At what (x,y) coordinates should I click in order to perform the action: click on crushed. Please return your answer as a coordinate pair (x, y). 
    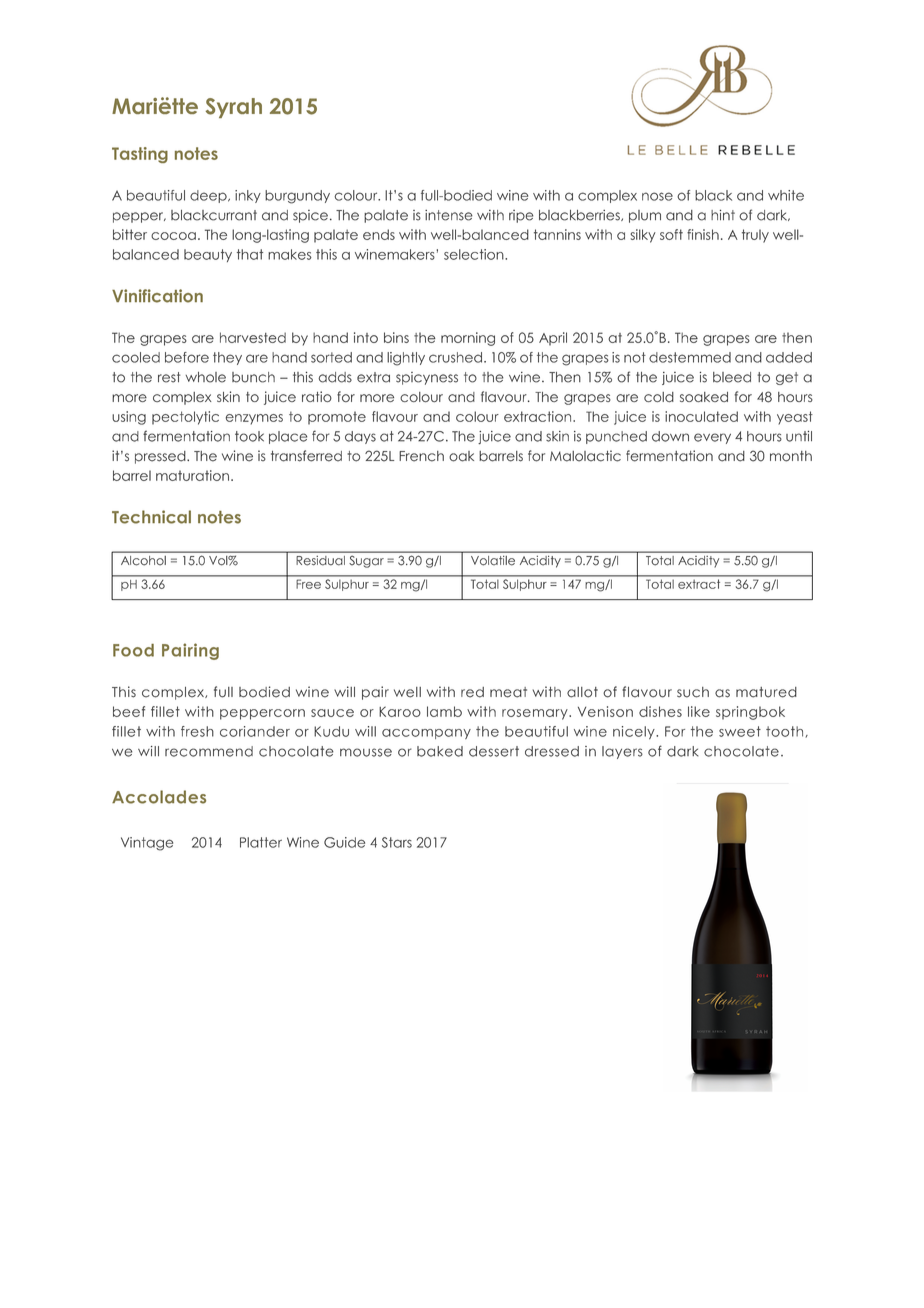
    Looking at the image, I should click on (455, 357).
